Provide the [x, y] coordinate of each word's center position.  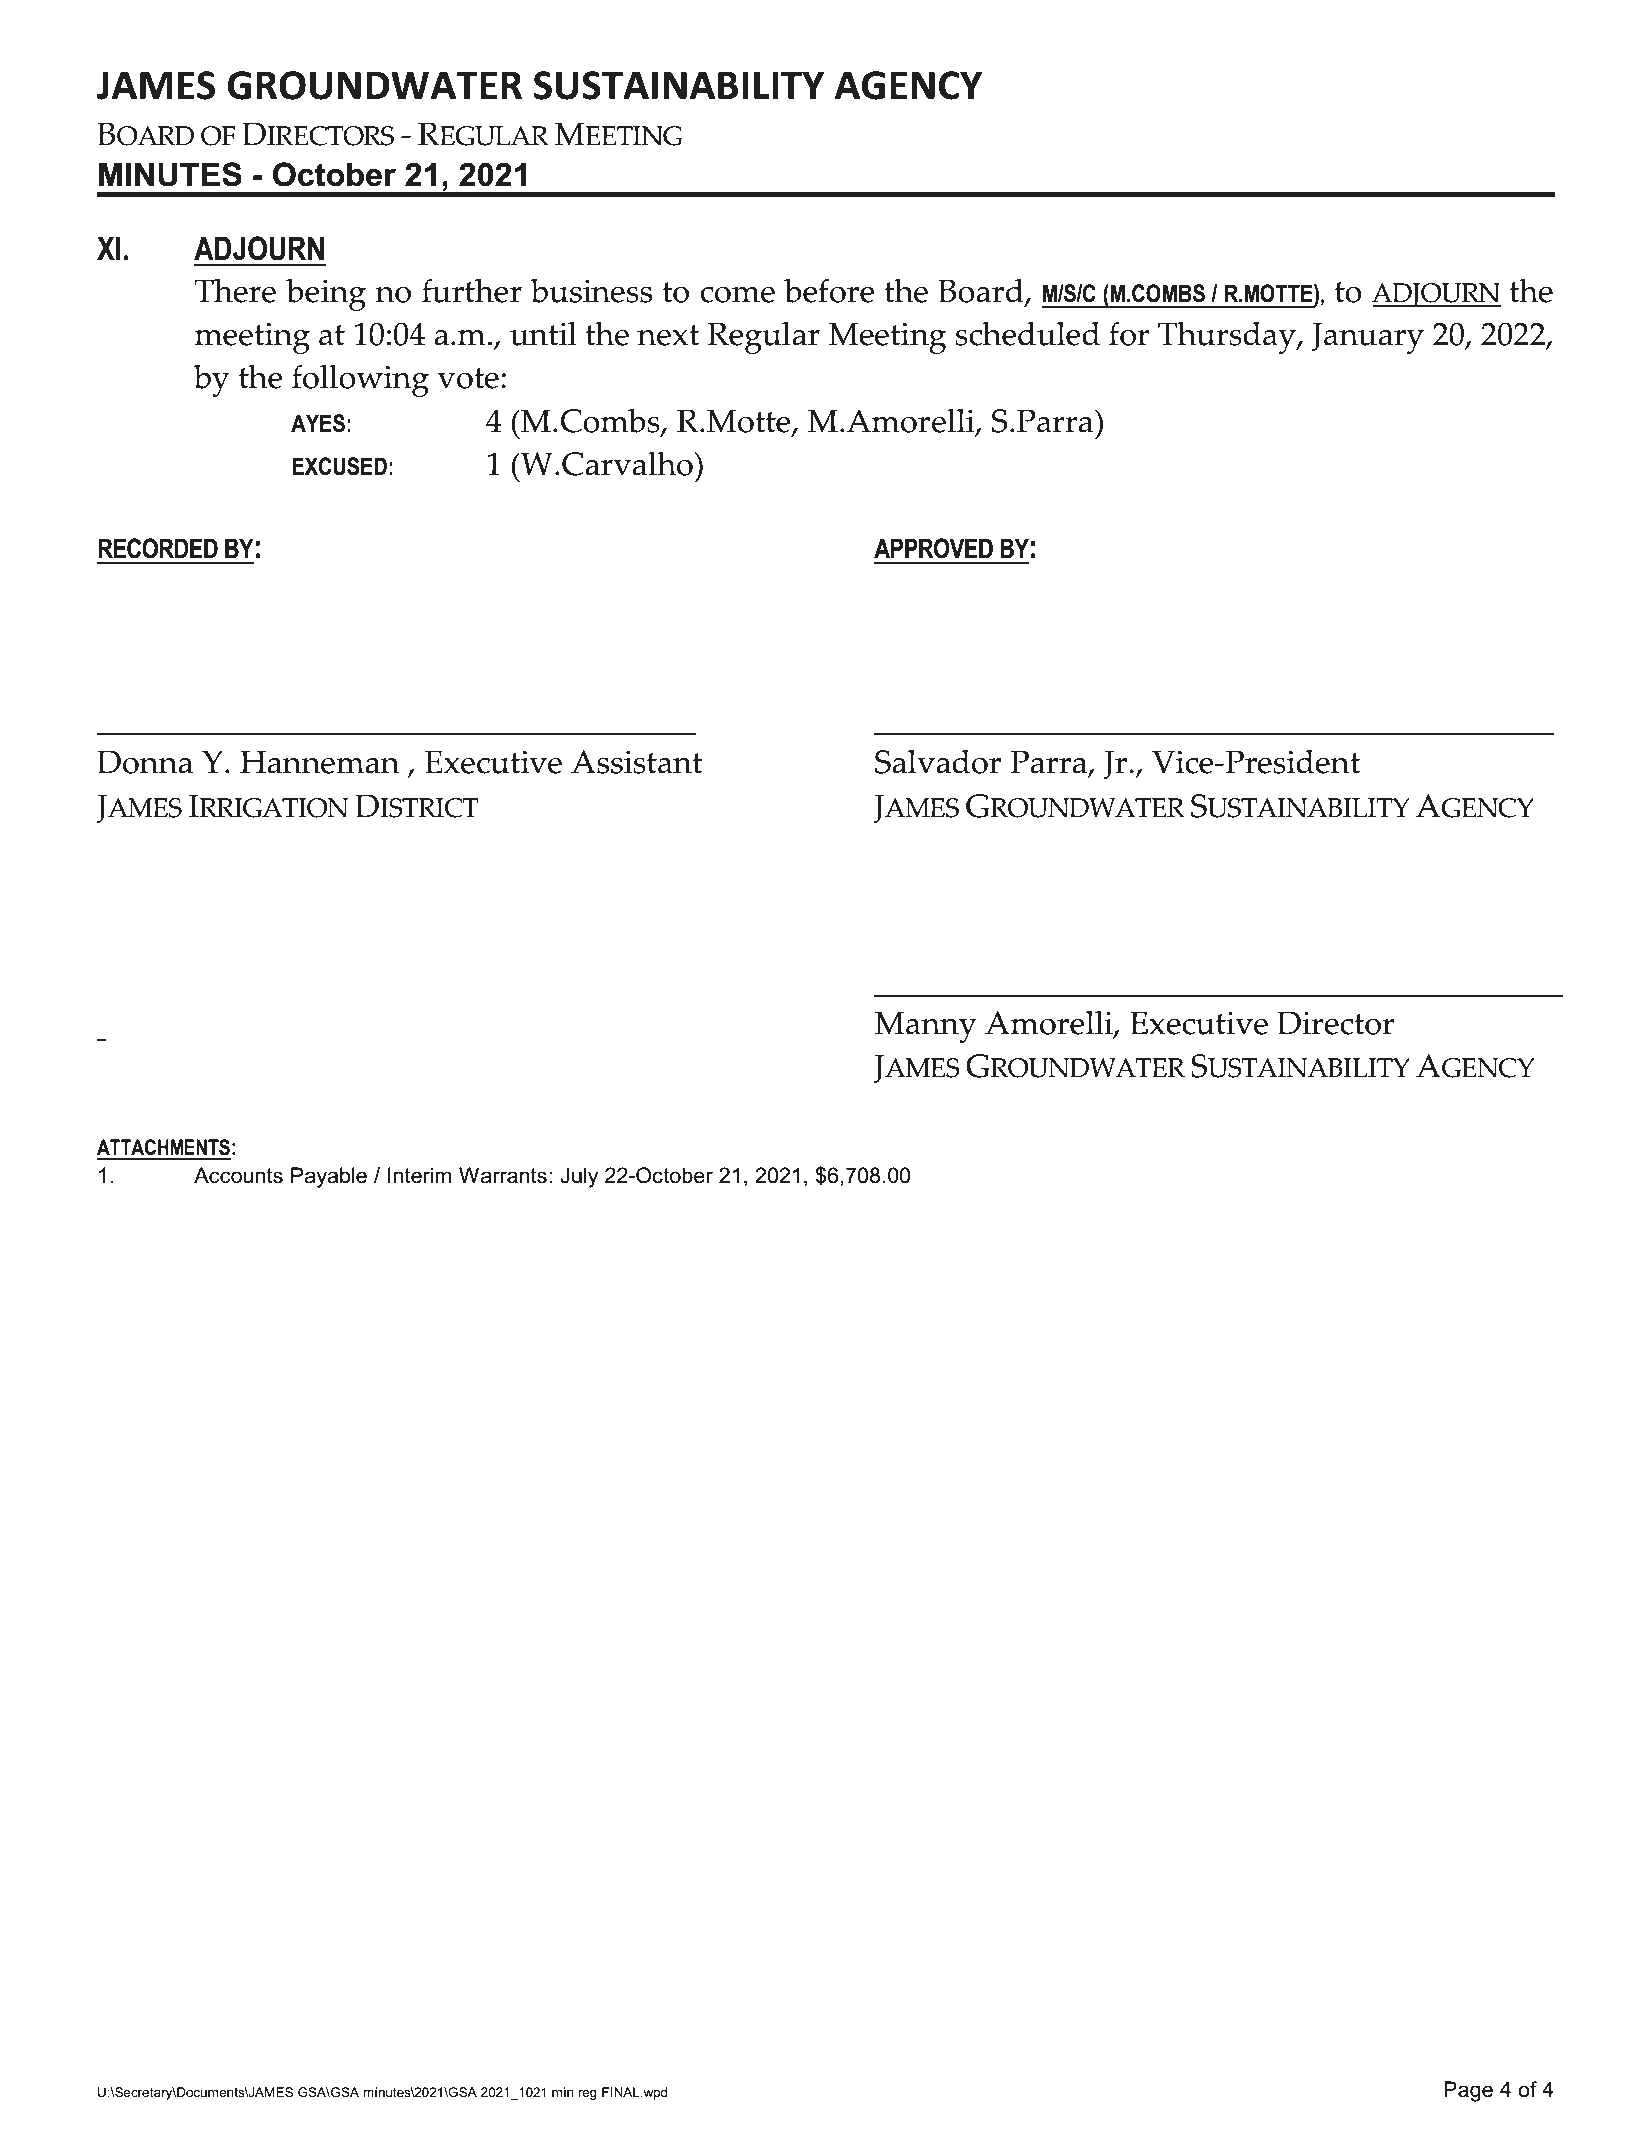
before [829, 290]
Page [1468, 2091]
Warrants [503, 1175]
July [579, 1177]
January [1368, 338]
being [326, 294]
